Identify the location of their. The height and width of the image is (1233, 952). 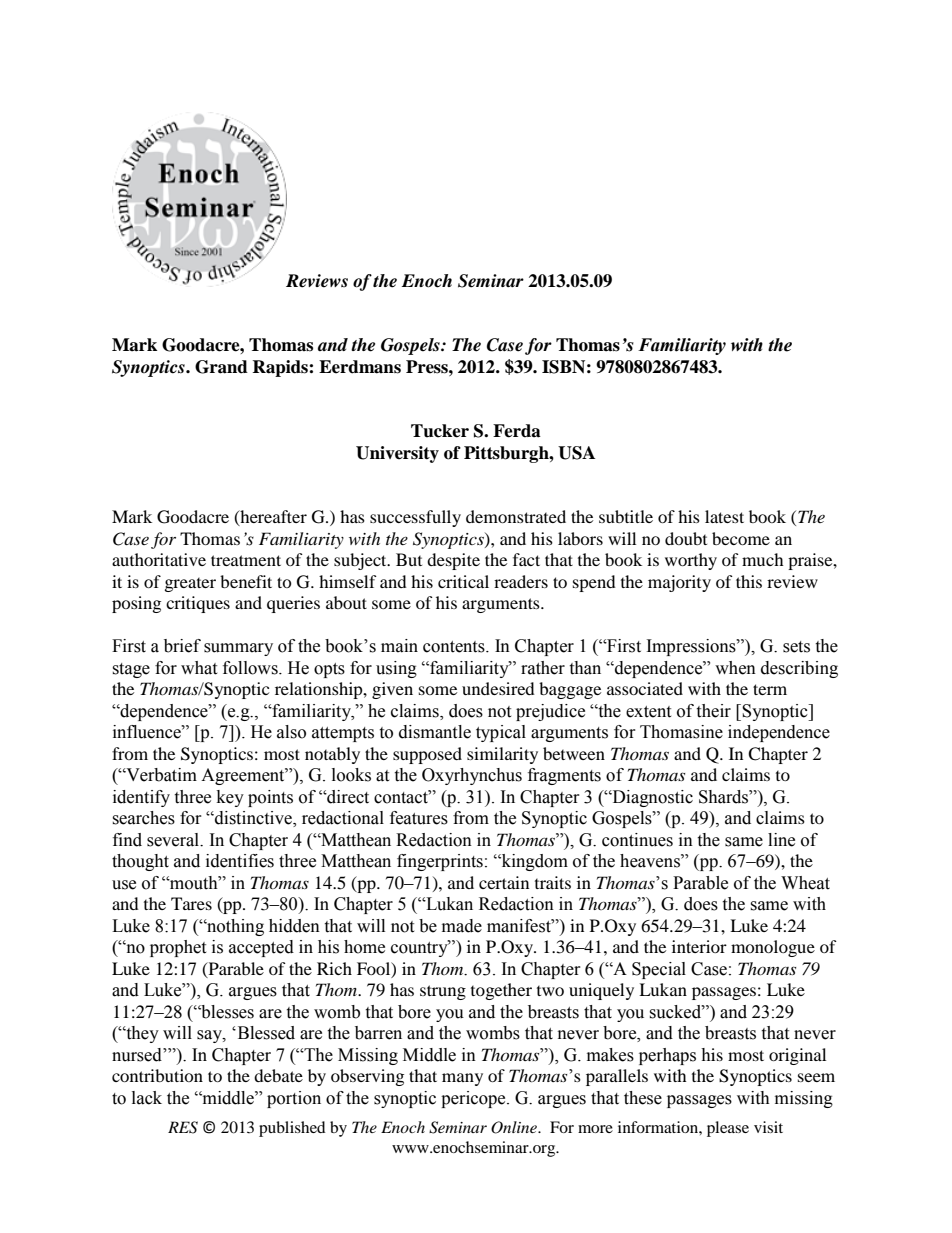
(713, 711).
